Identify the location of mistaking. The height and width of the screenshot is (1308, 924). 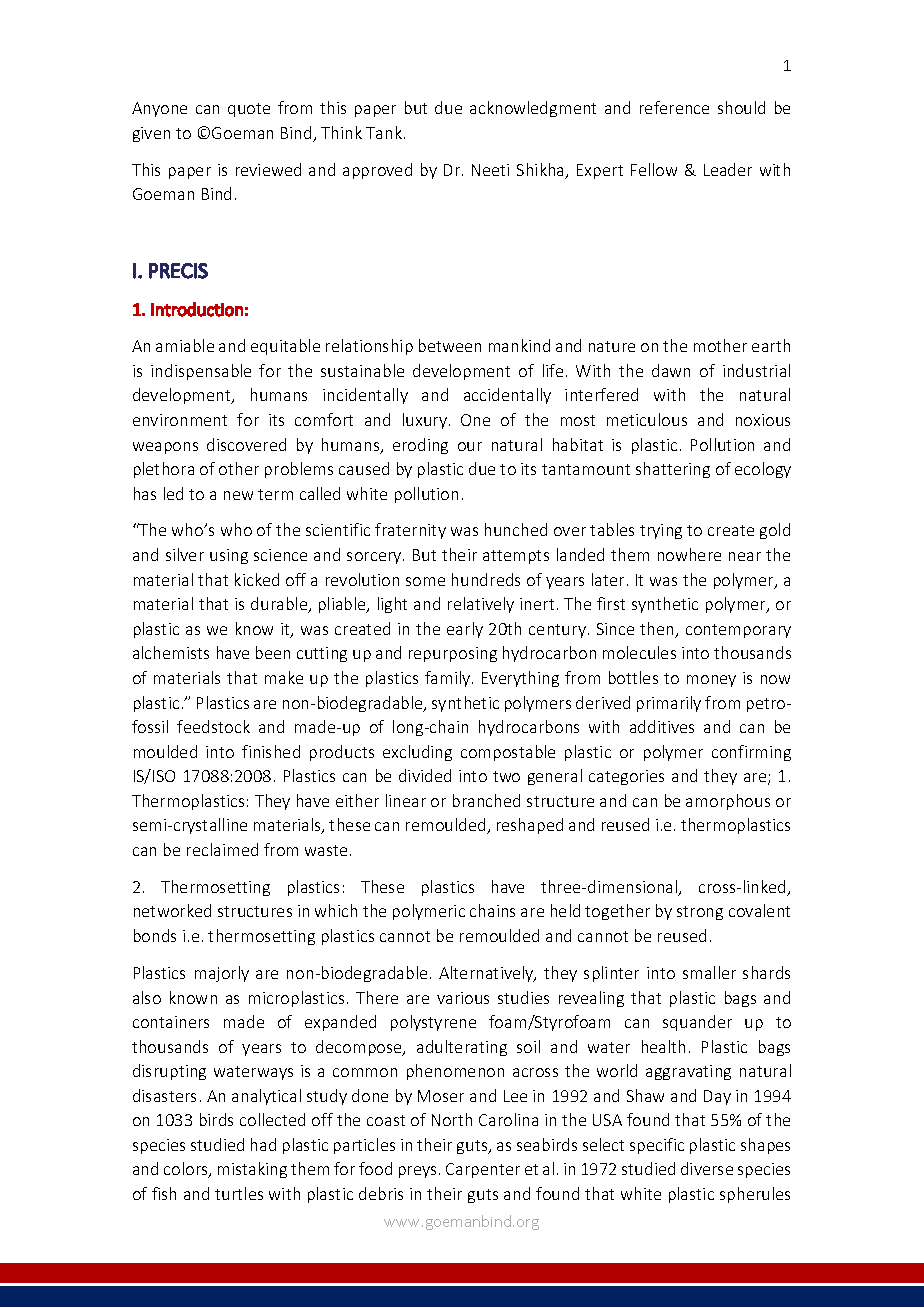
(252, 1170).
